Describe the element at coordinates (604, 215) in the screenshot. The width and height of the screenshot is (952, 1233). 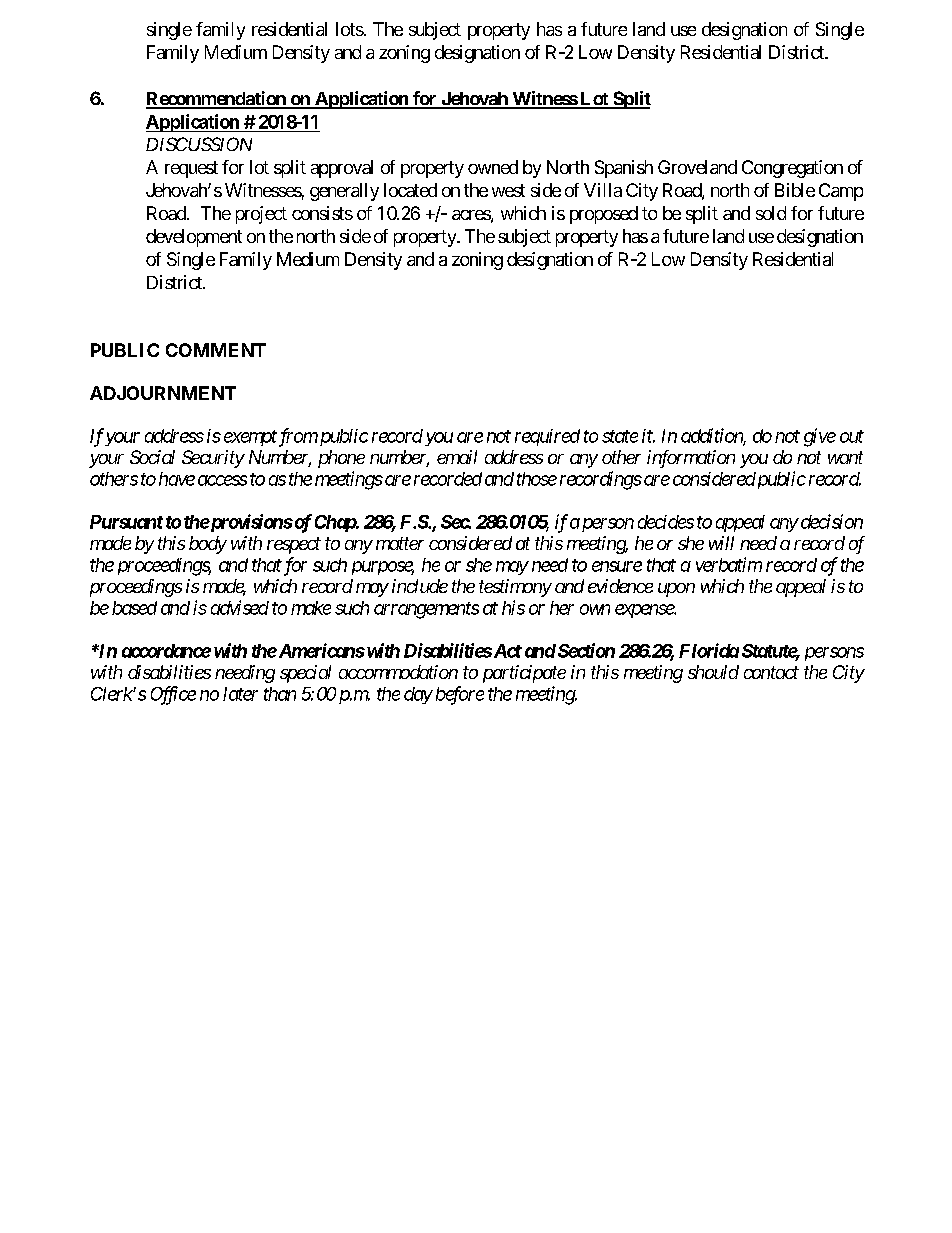
I see `proposed` at that location.
